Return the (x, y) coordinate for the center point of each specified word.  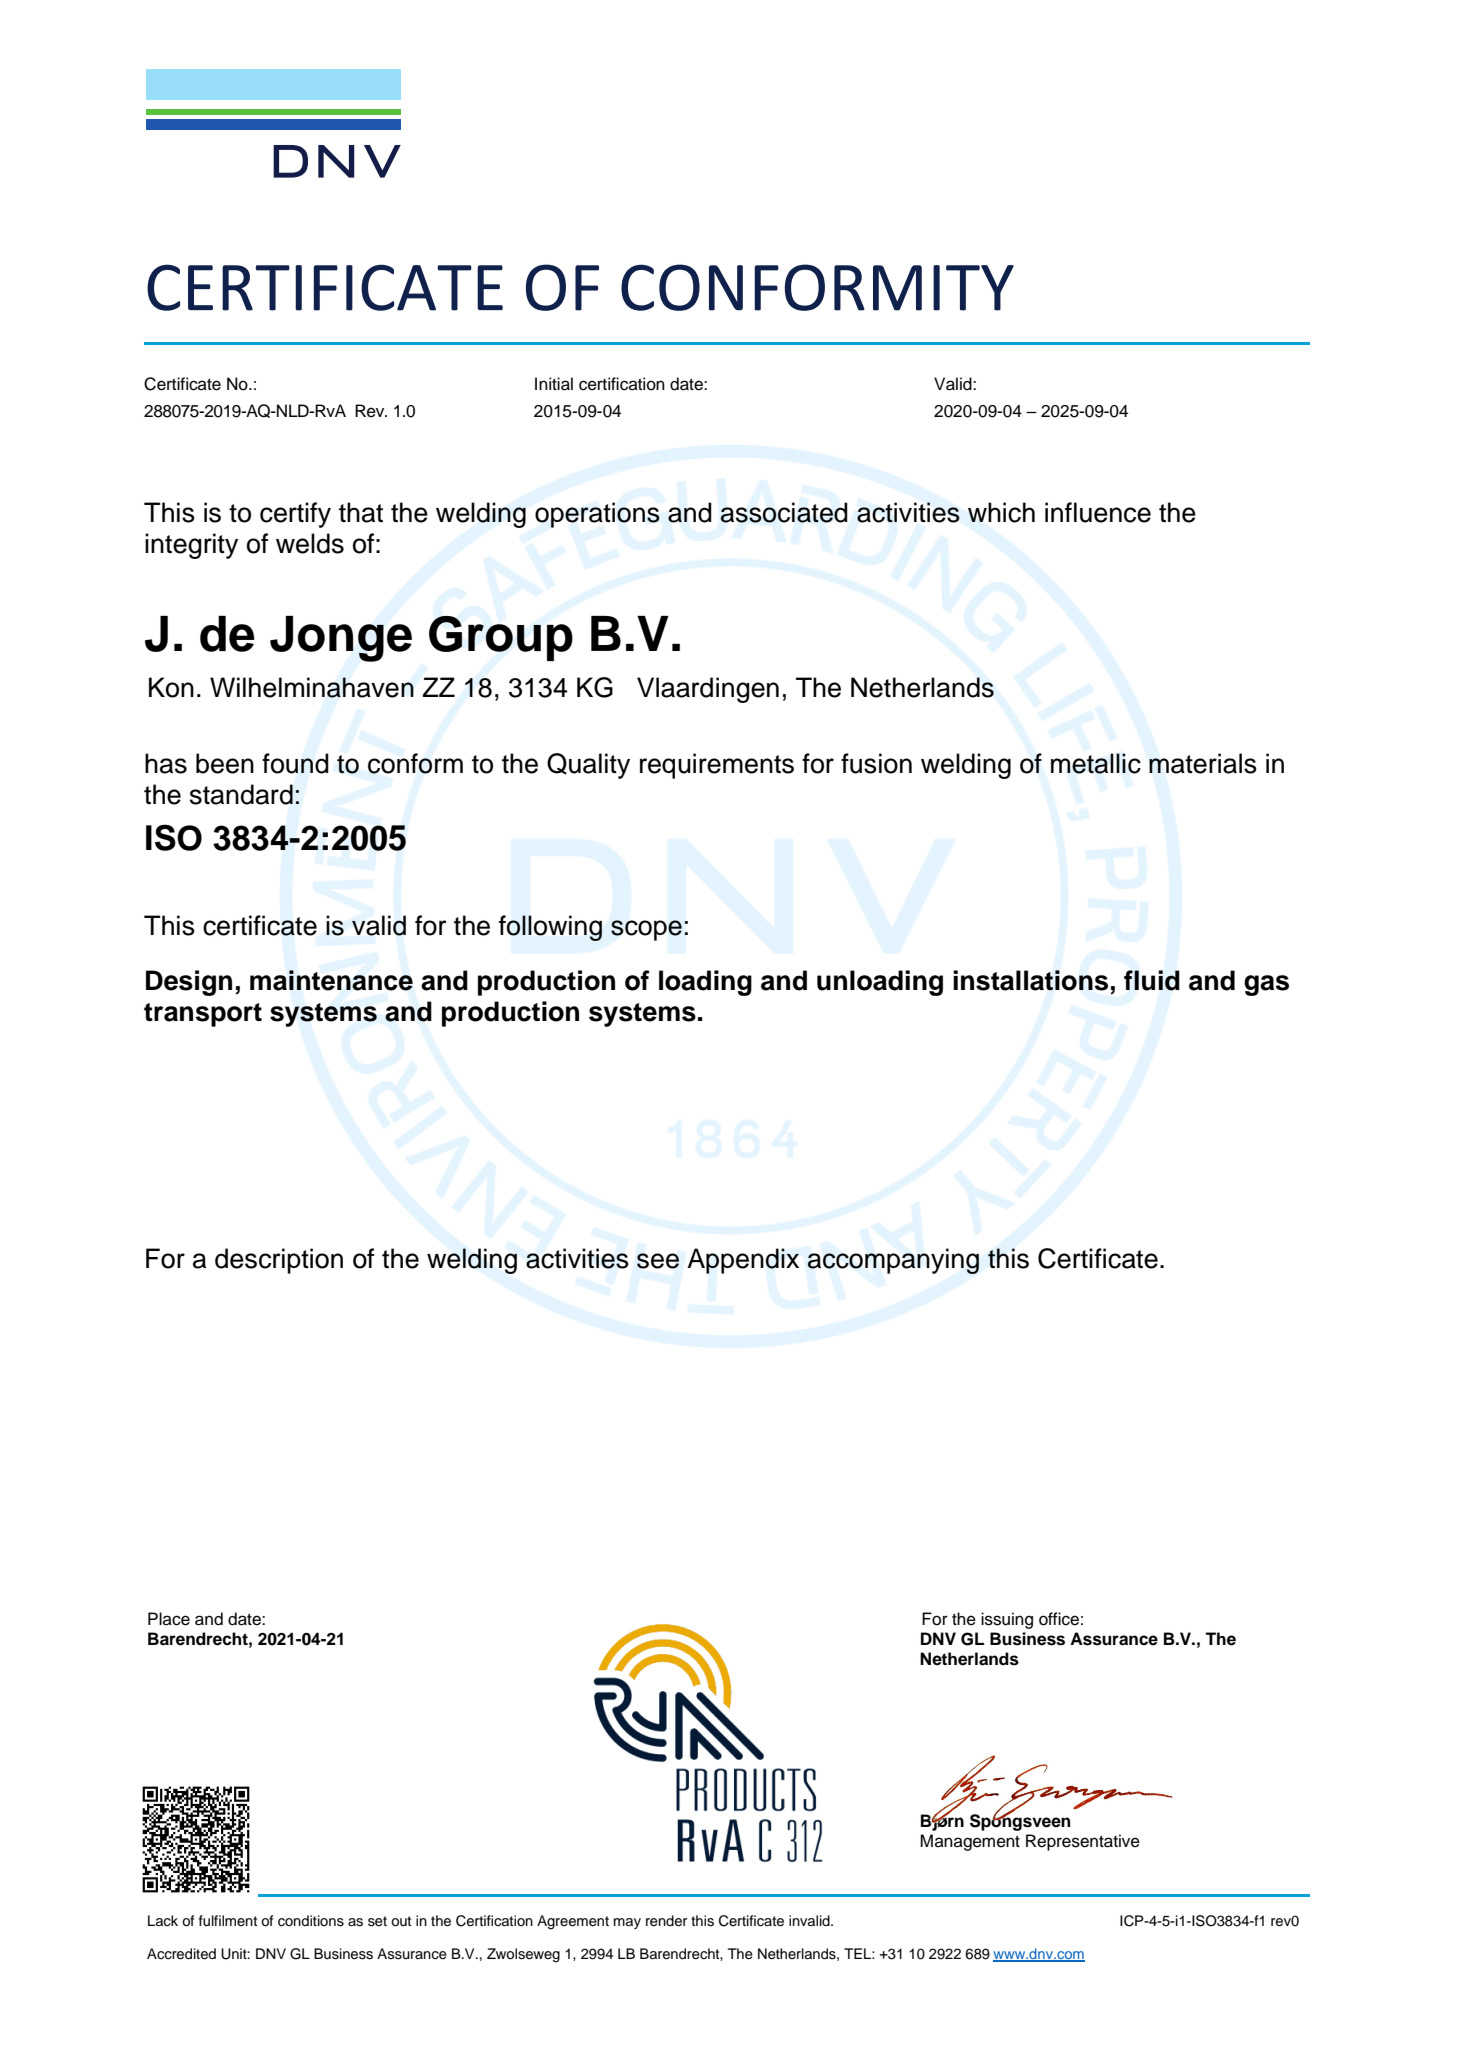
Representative (1083, 1842)
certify (295, 515)
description (279, 1261)
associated (784, 512)
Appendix (743, 1261)
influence (1098, 512)
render (666, 1921)
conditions (311, 1921)
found (295, 763)
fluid (1152, 980)
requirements (717, 766)
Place (169, 1619)
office (1059, 1619)
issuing (1007, 1620)
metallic (1096, 763)
